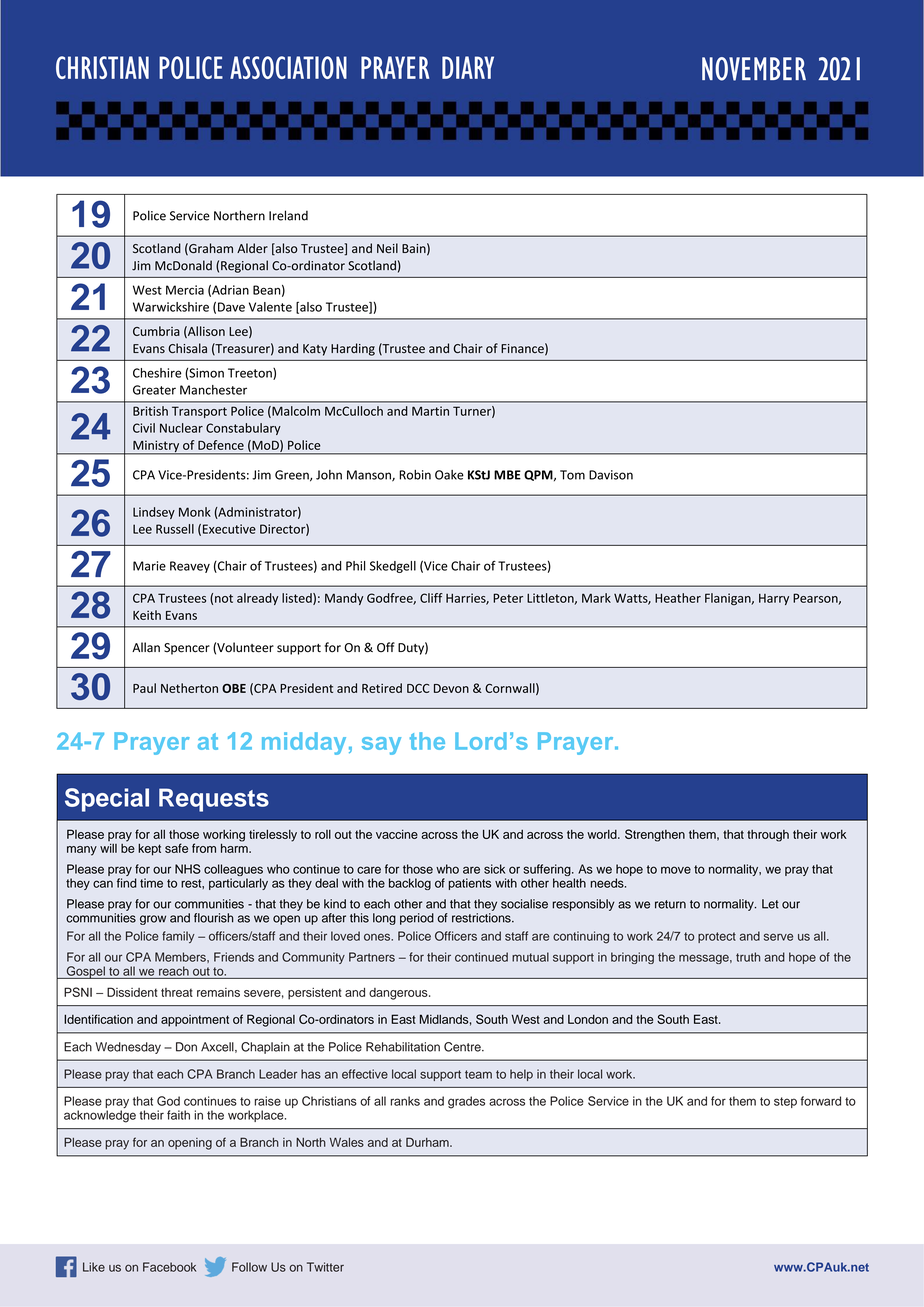  What do you see at coordinates (754, 69) in the document?
I see `NOVEMBER` at bounding box center [754, 69].
